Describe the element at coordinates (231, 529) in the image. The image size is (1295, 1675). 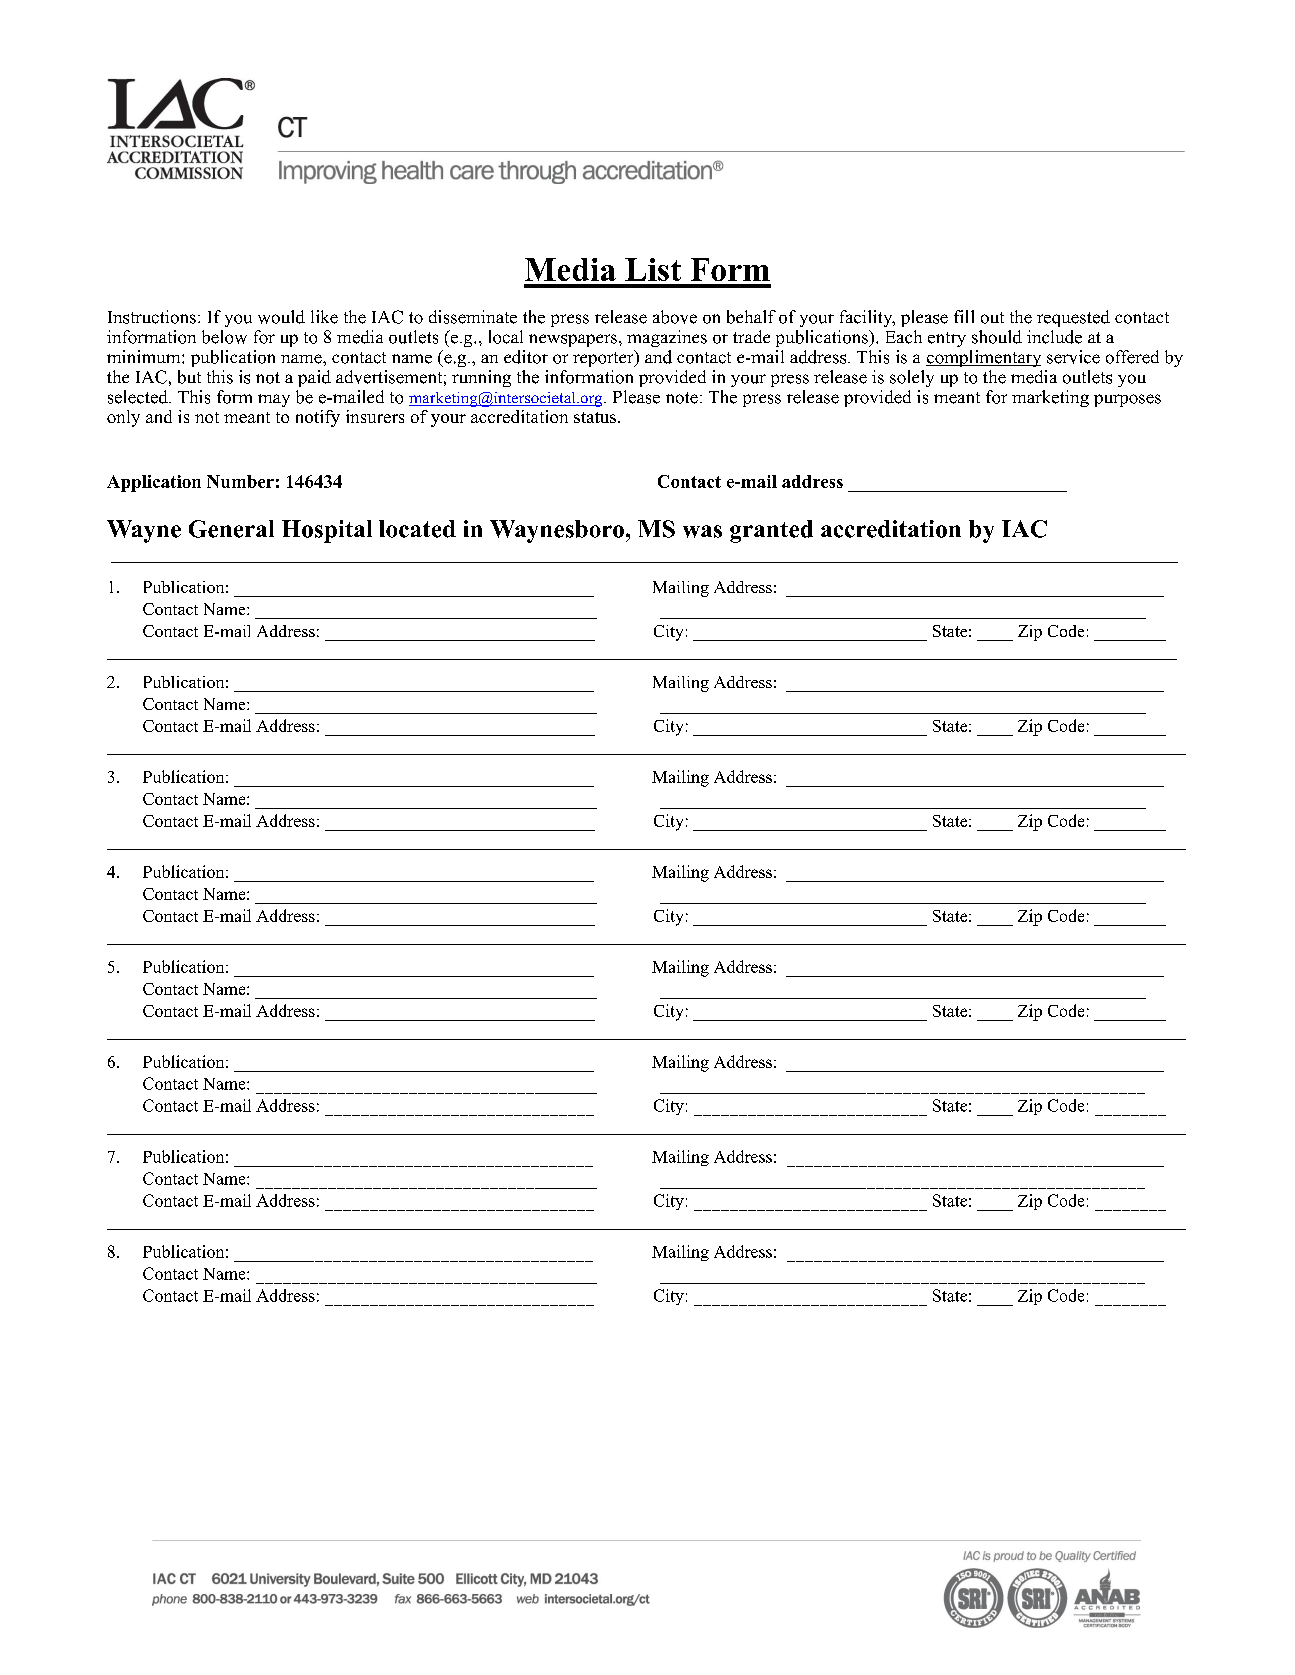
I see `General` at that location.
